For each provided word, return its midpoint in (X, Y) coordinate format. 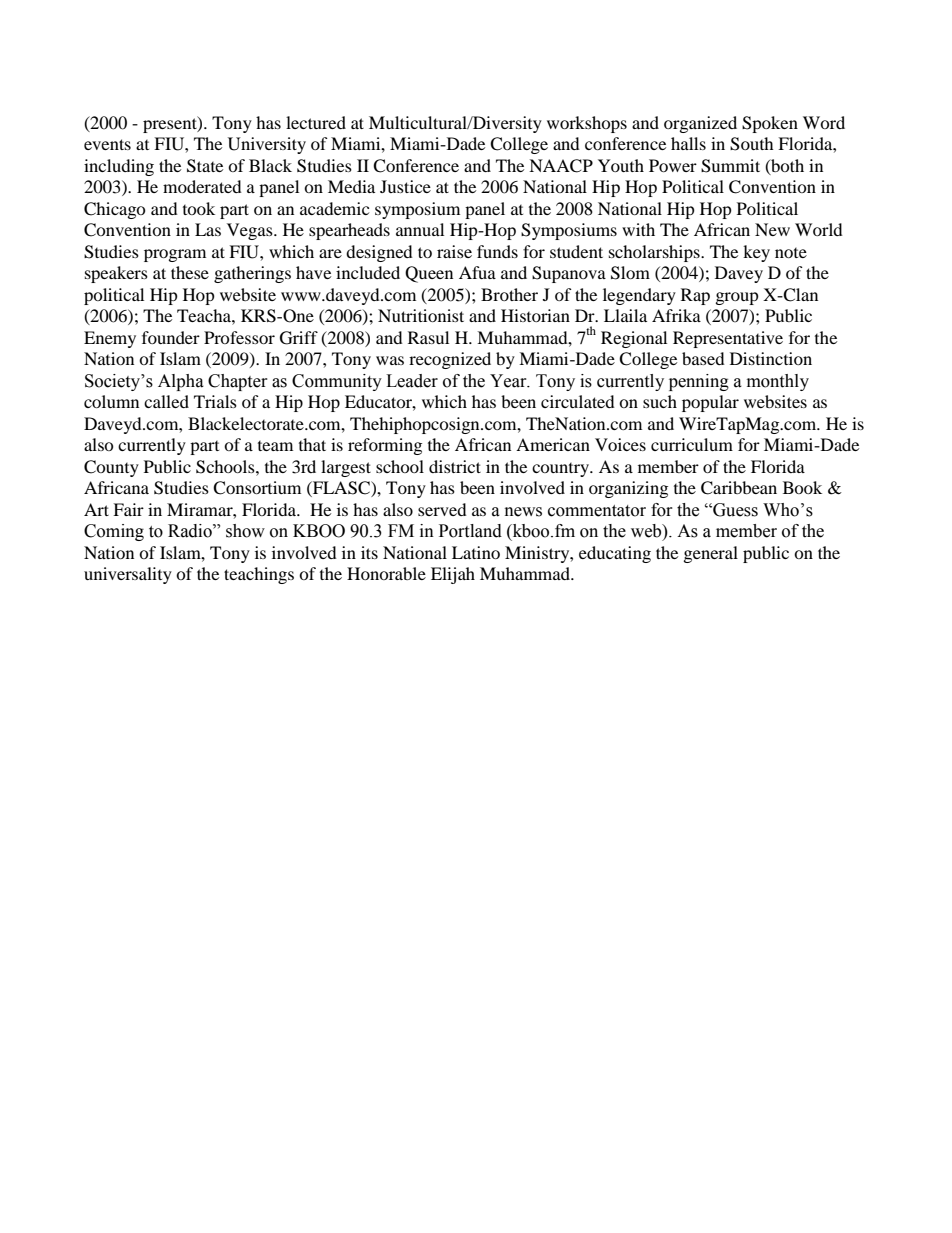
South (752, 144)
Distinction (771, 358)
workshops (587, 124)
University (267, 145)
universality (128, 575)
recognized (450, 360)
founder (171, 337)
